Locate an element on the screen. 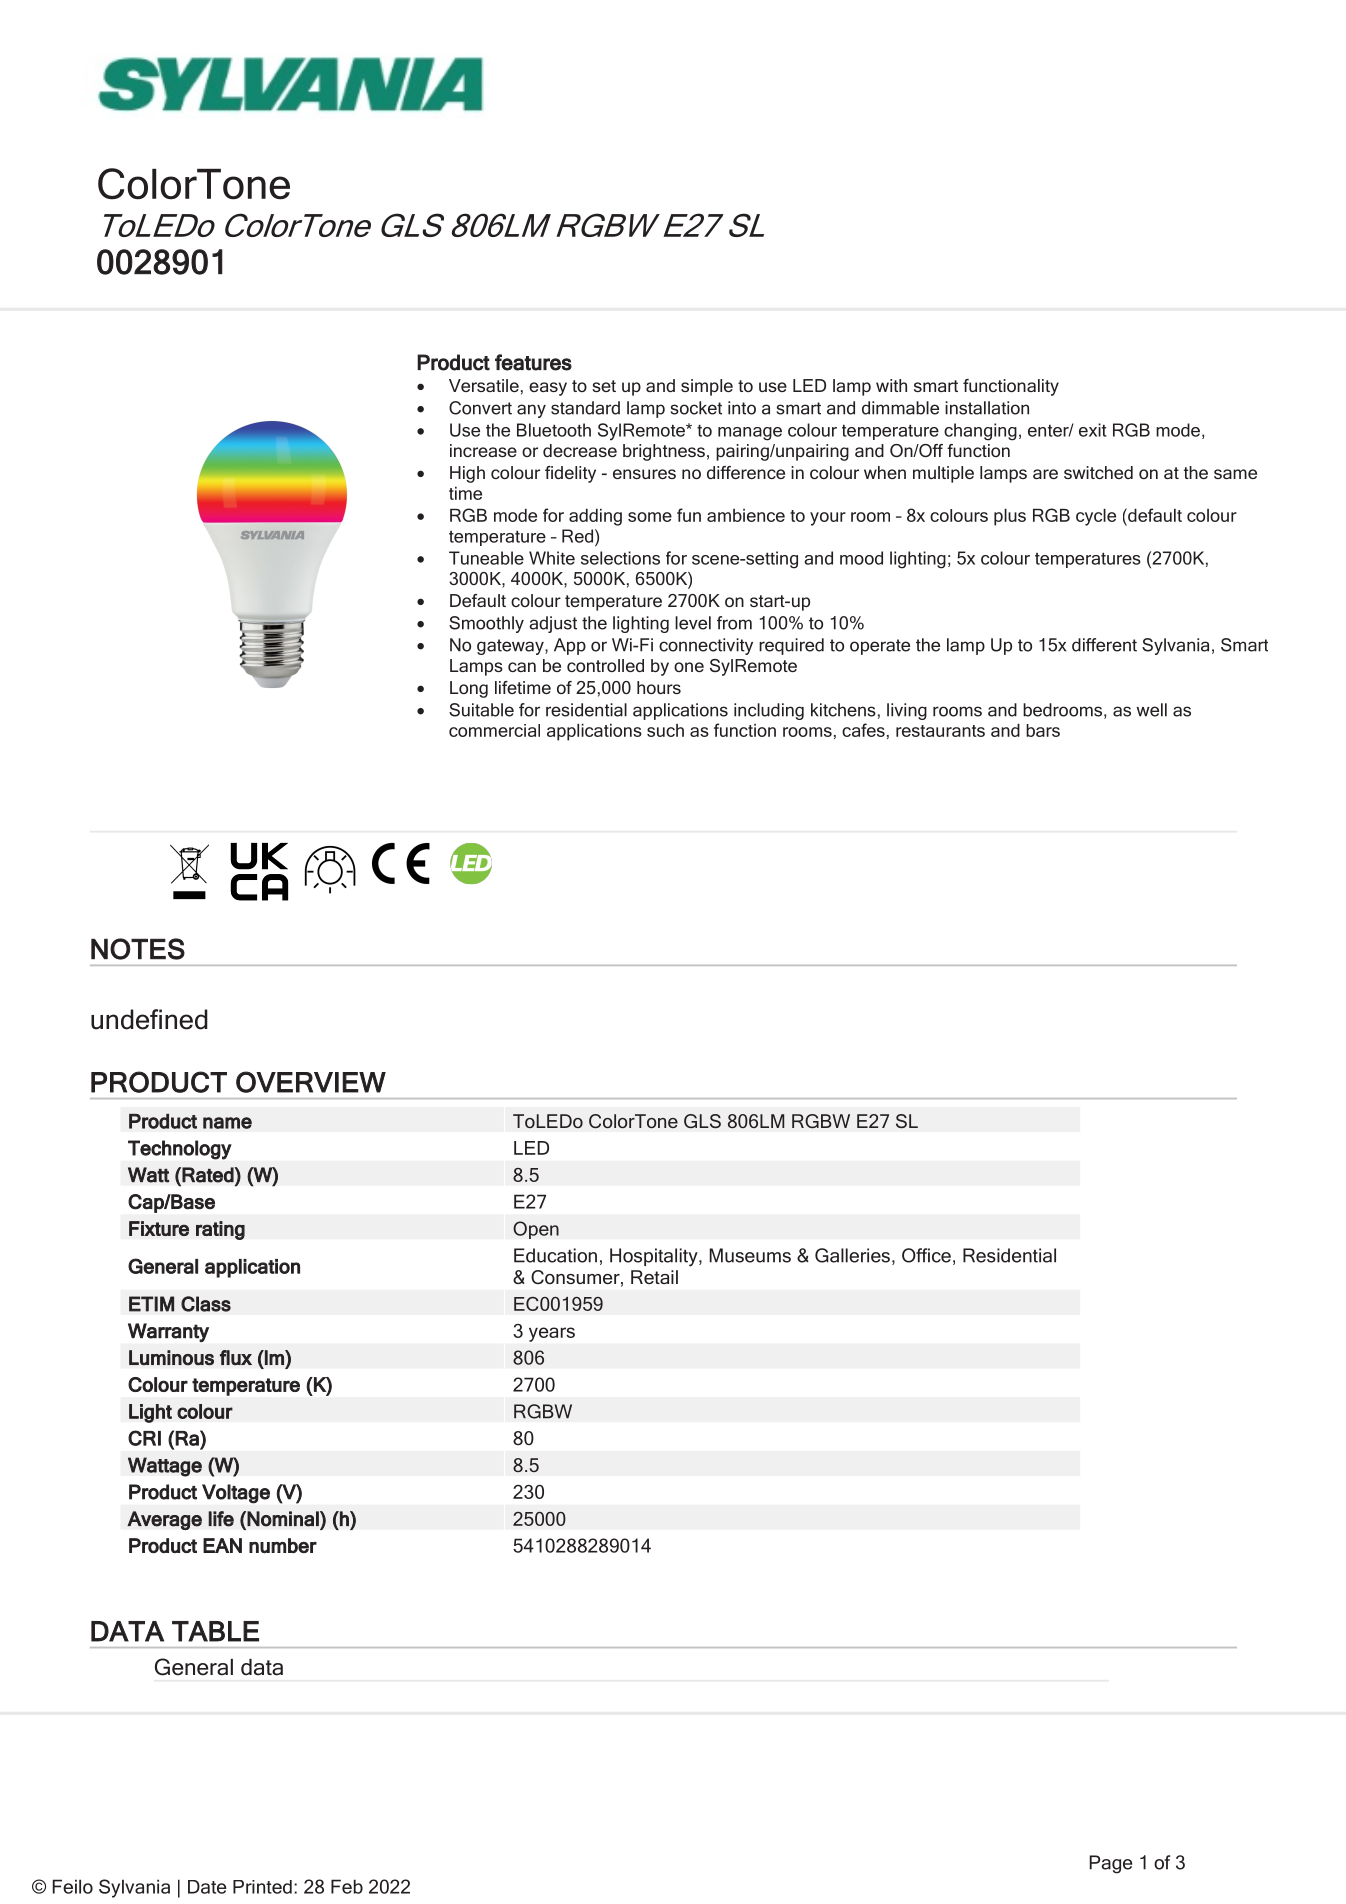 Image resolution: width=1346 pixels, height=1904 pixels. Voltage is located at coordinates (236, 1494).
